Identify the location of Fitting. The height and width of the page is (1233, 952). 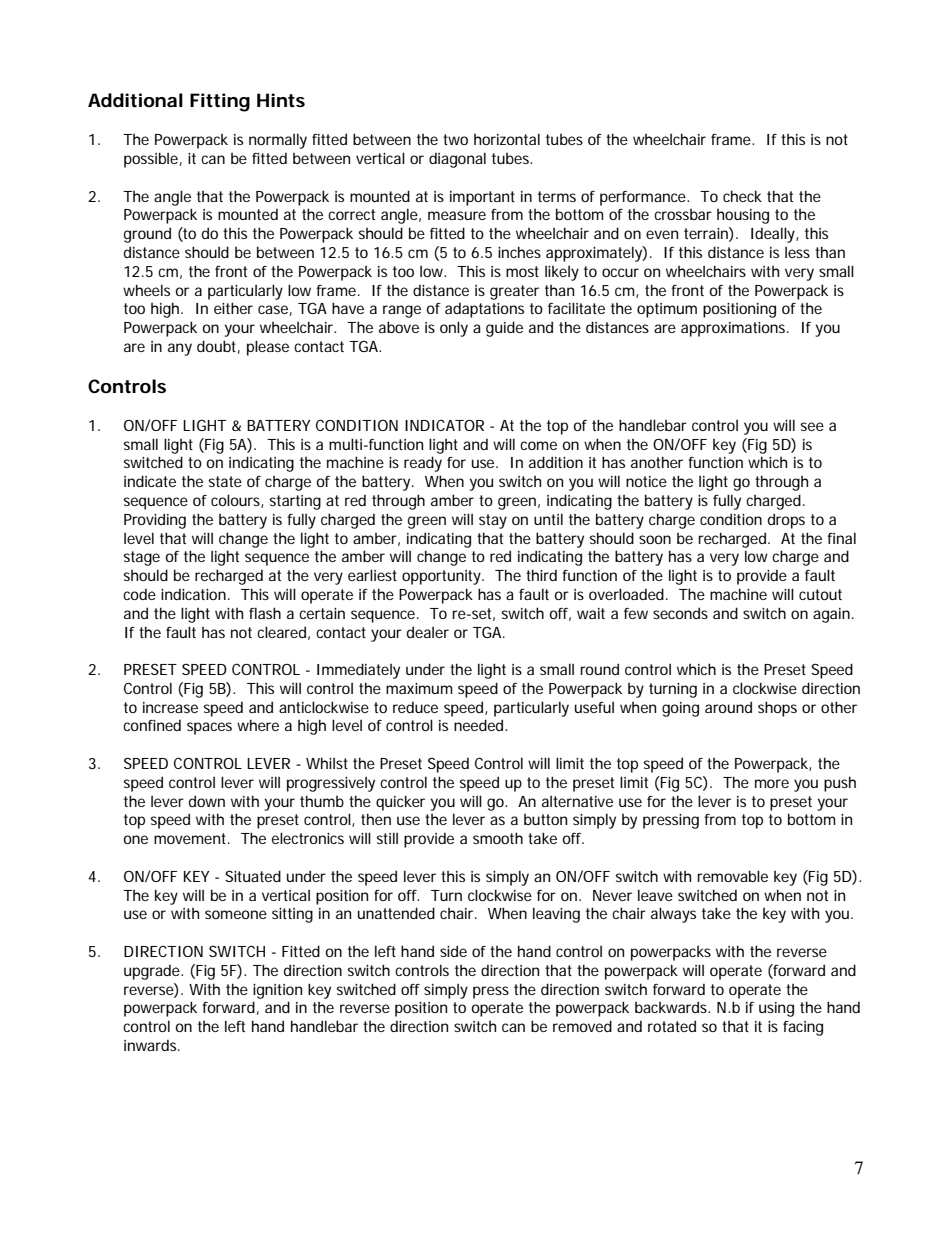
(220, 102).
